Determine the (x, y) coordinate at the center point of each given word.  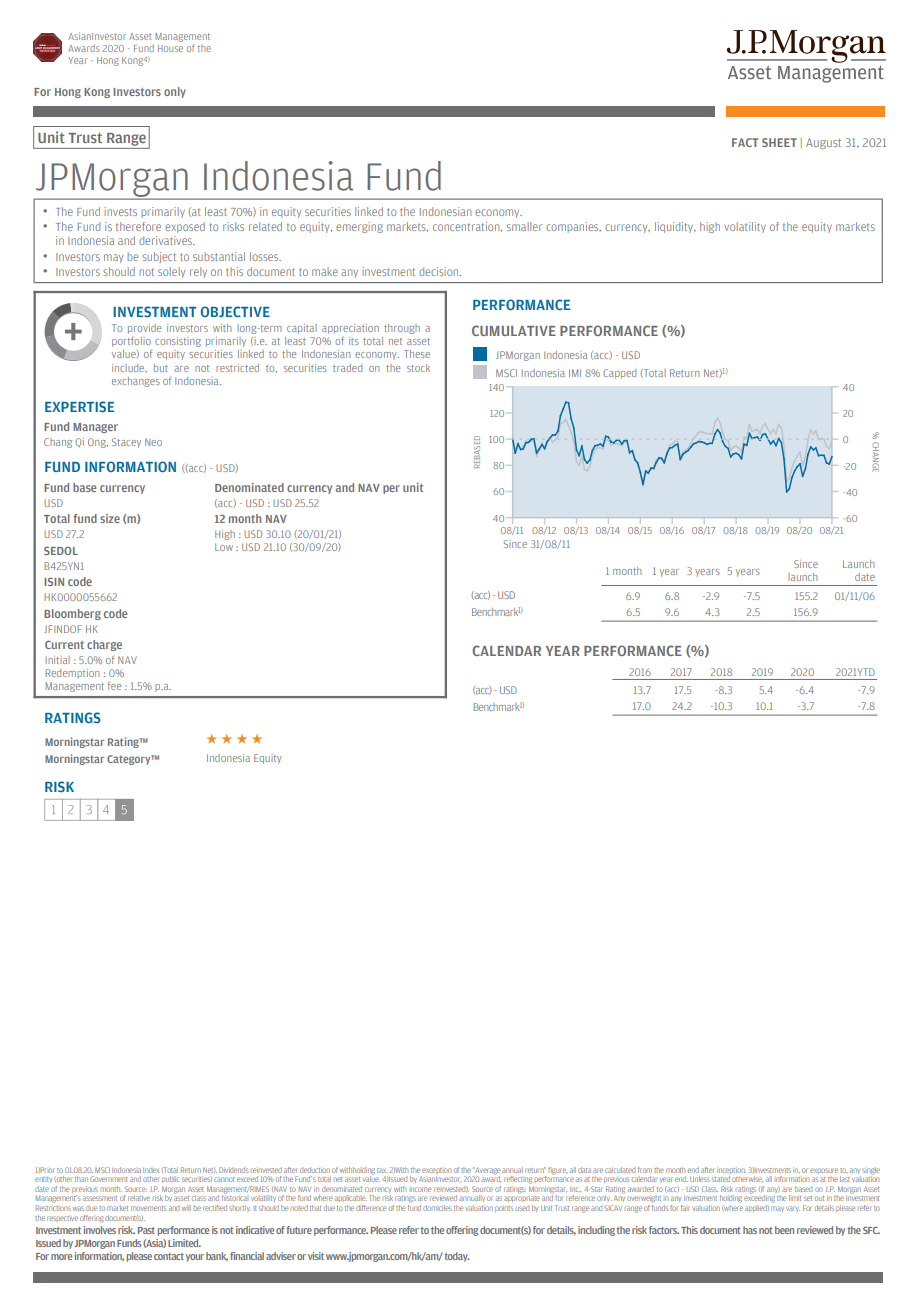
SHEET (779, 142)
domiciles (437, 1208)
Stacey (126, 443)
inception (731, 1170)
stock (418, 368)
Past (146, 1230)
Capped (619, 374)
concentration (467, 227)
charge (104, 645)
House (170, 48)
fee (114, 686)
